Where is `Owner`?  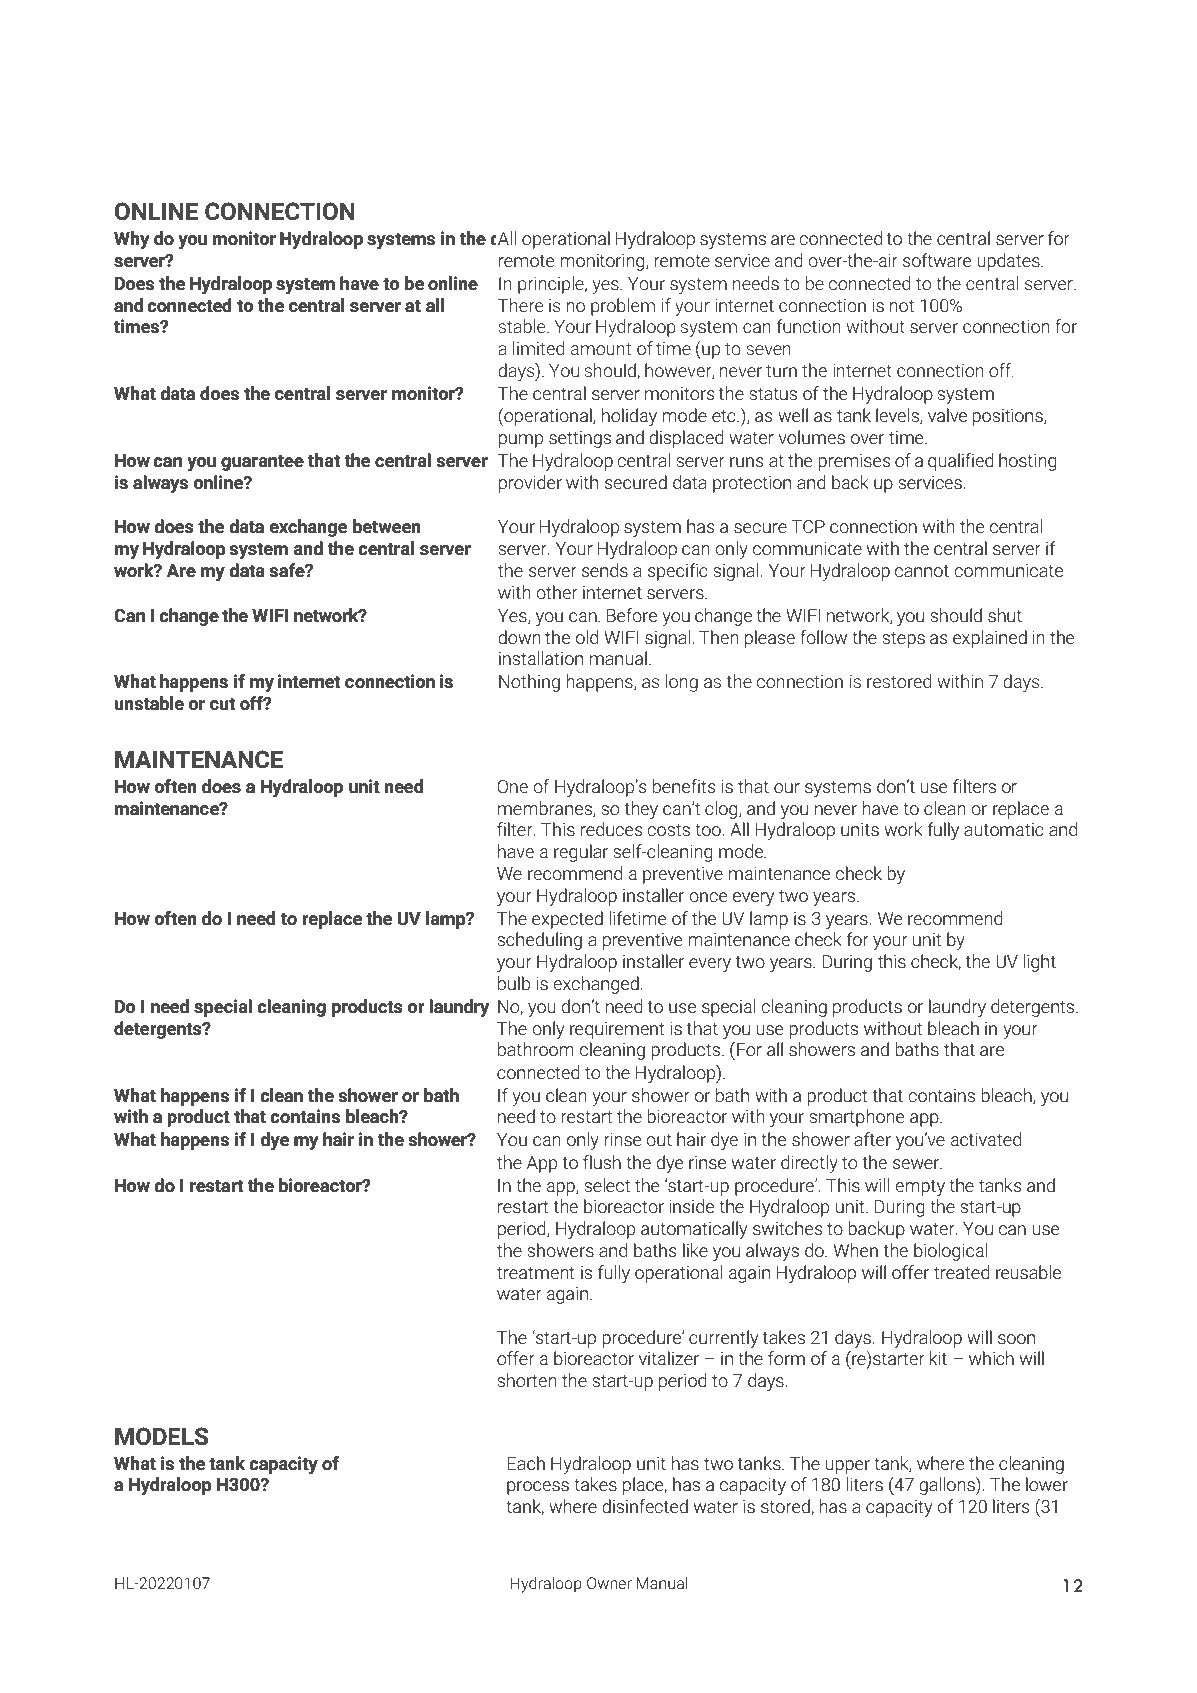
Owner is located at coordinates (609, 1583).
